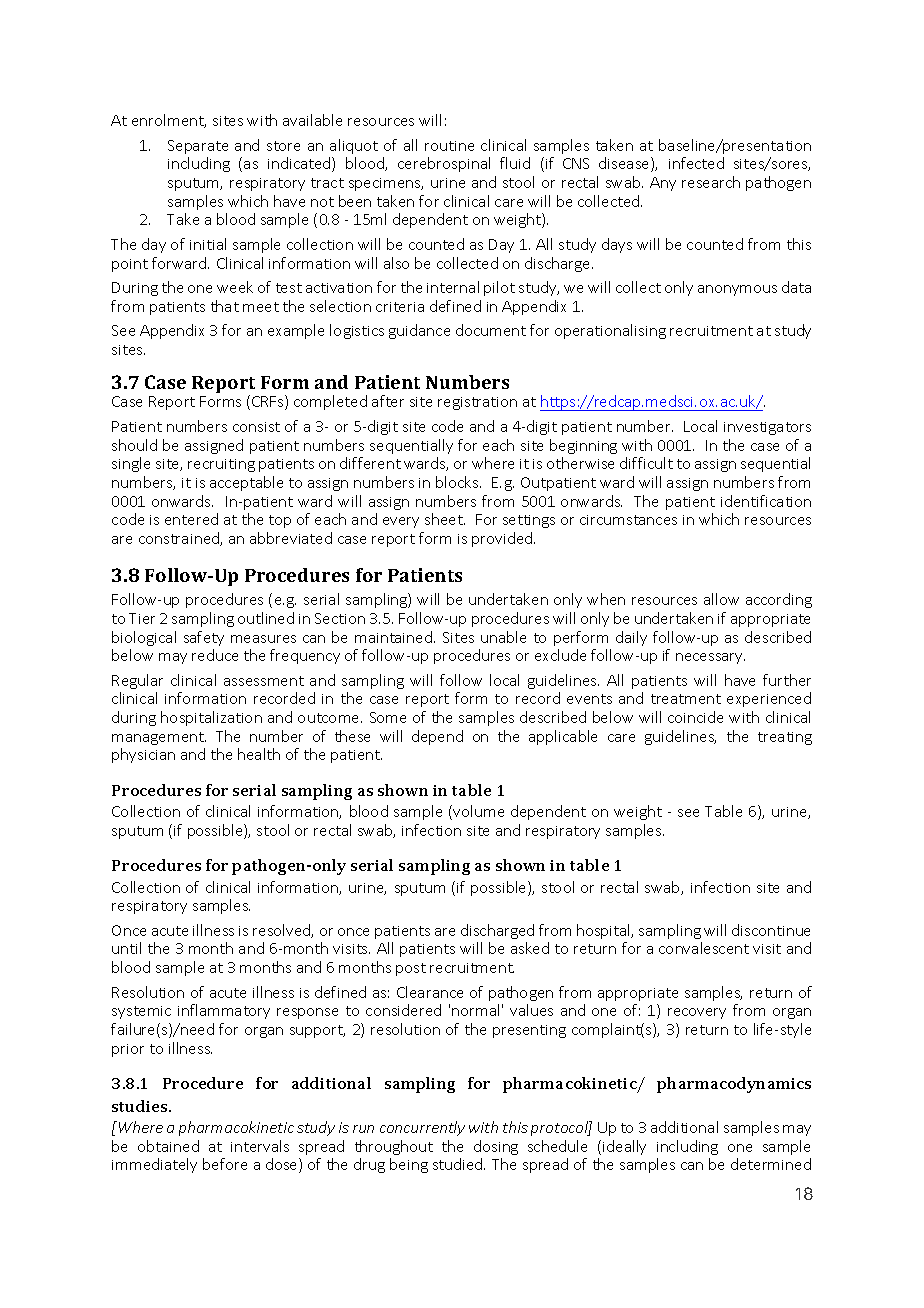 This screenshot has height=1308, width=924. What do you see at coordinates (168, 1146) in the screenshot?
I see `obtained` at bounding box center [168, 1146].
